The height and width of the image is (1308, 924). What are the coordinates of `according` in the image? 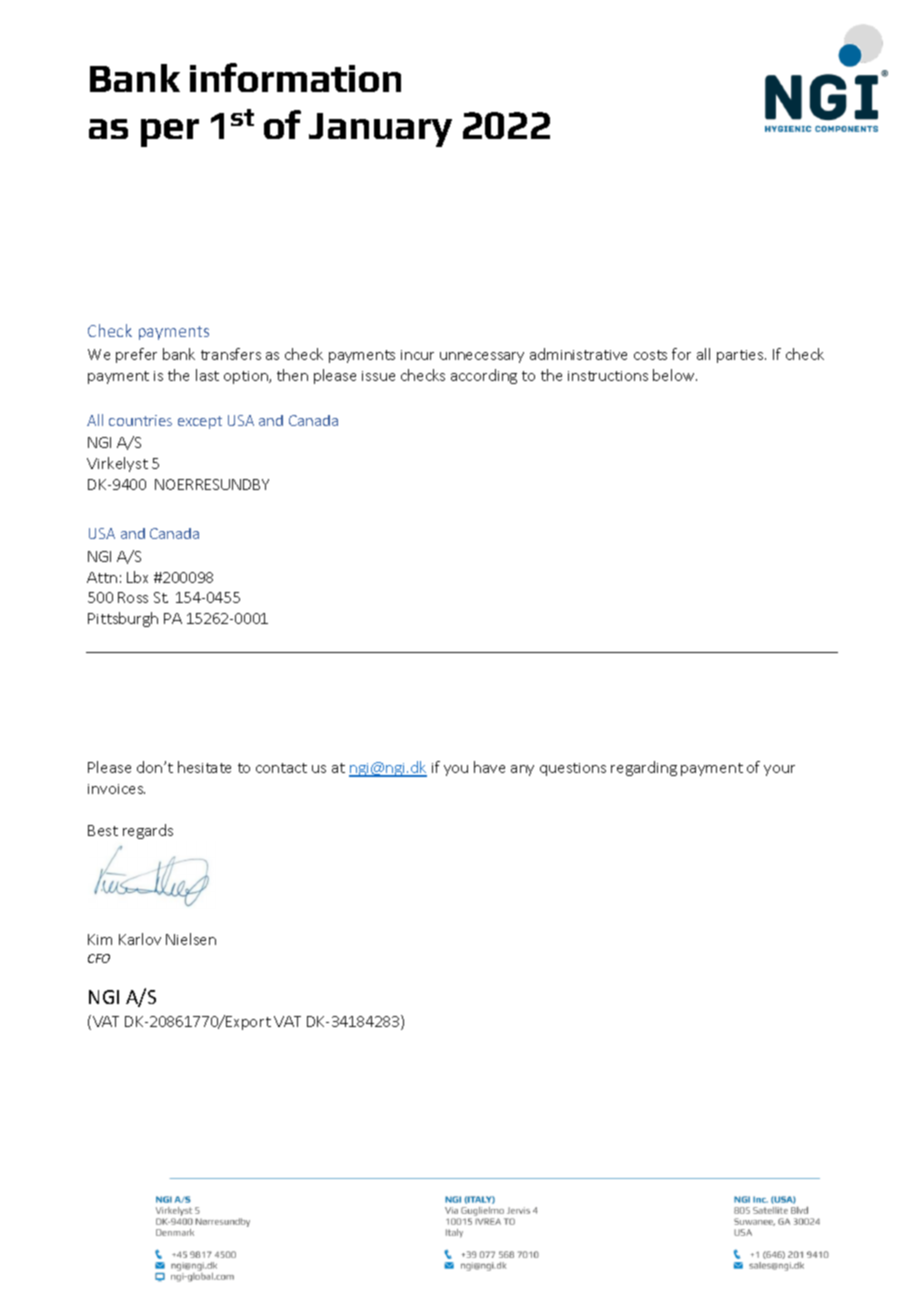 It's located at (484, 376).
